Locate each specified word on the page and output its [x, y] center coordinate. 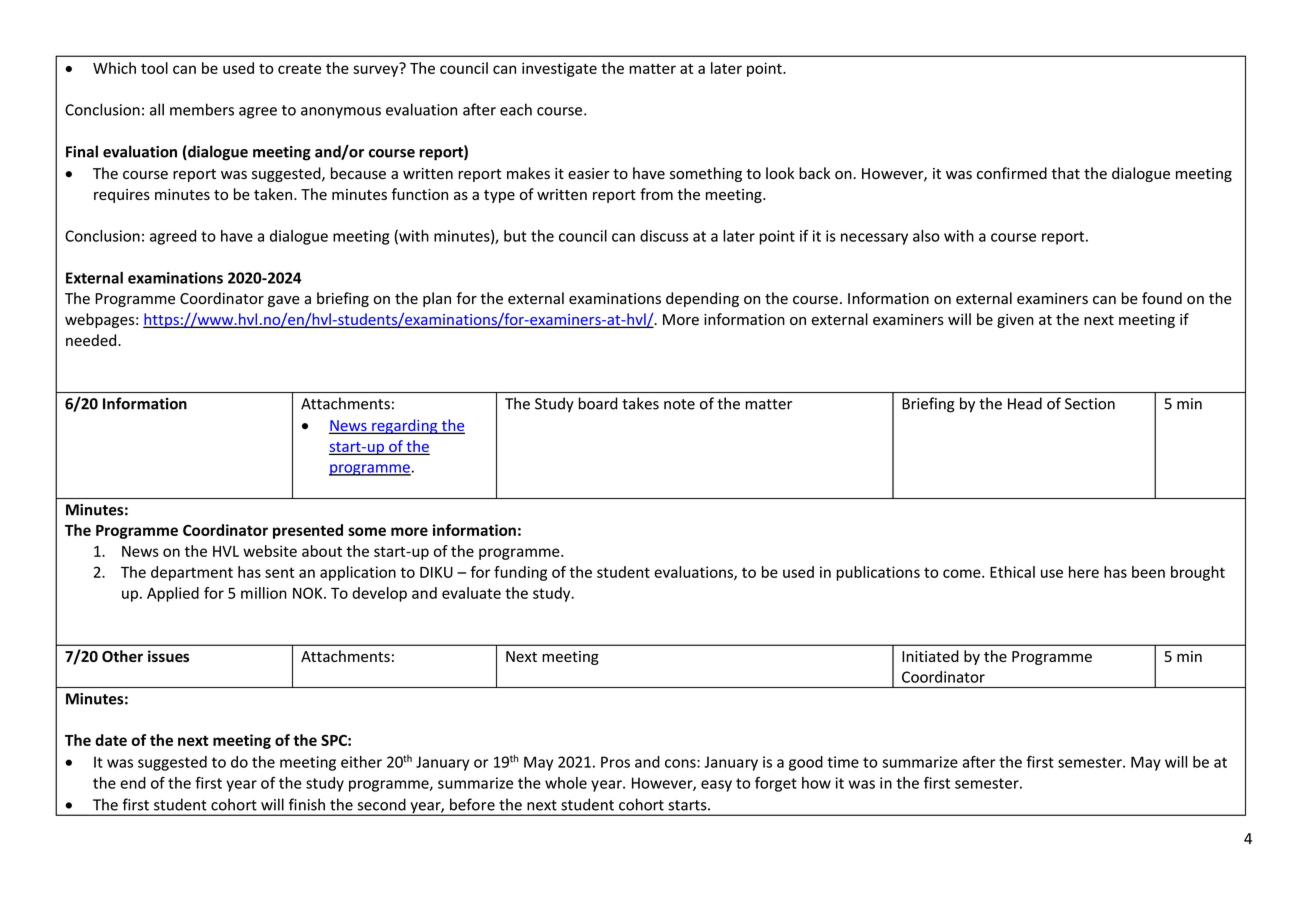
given [1015, 321]
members [202, 109]
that [1065, 173]
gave [284, 301]
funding [520, 573]
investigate [559, 69]
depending [702, 299]
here [1084, 572]
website [270, 551]
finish [307, 804]
